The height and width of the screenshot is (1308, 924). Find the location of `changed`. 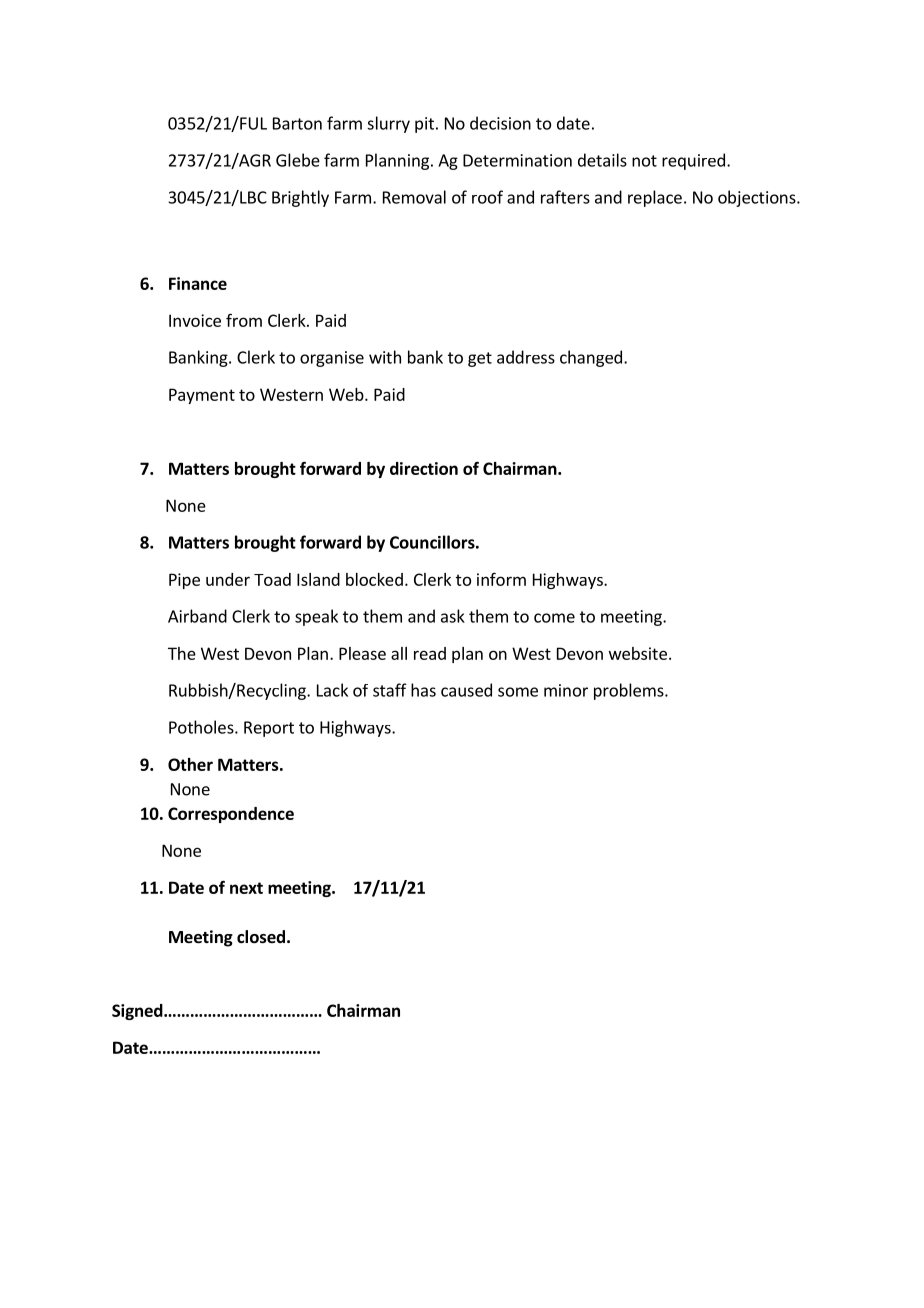

changed is located at coordinates (591, 358).
